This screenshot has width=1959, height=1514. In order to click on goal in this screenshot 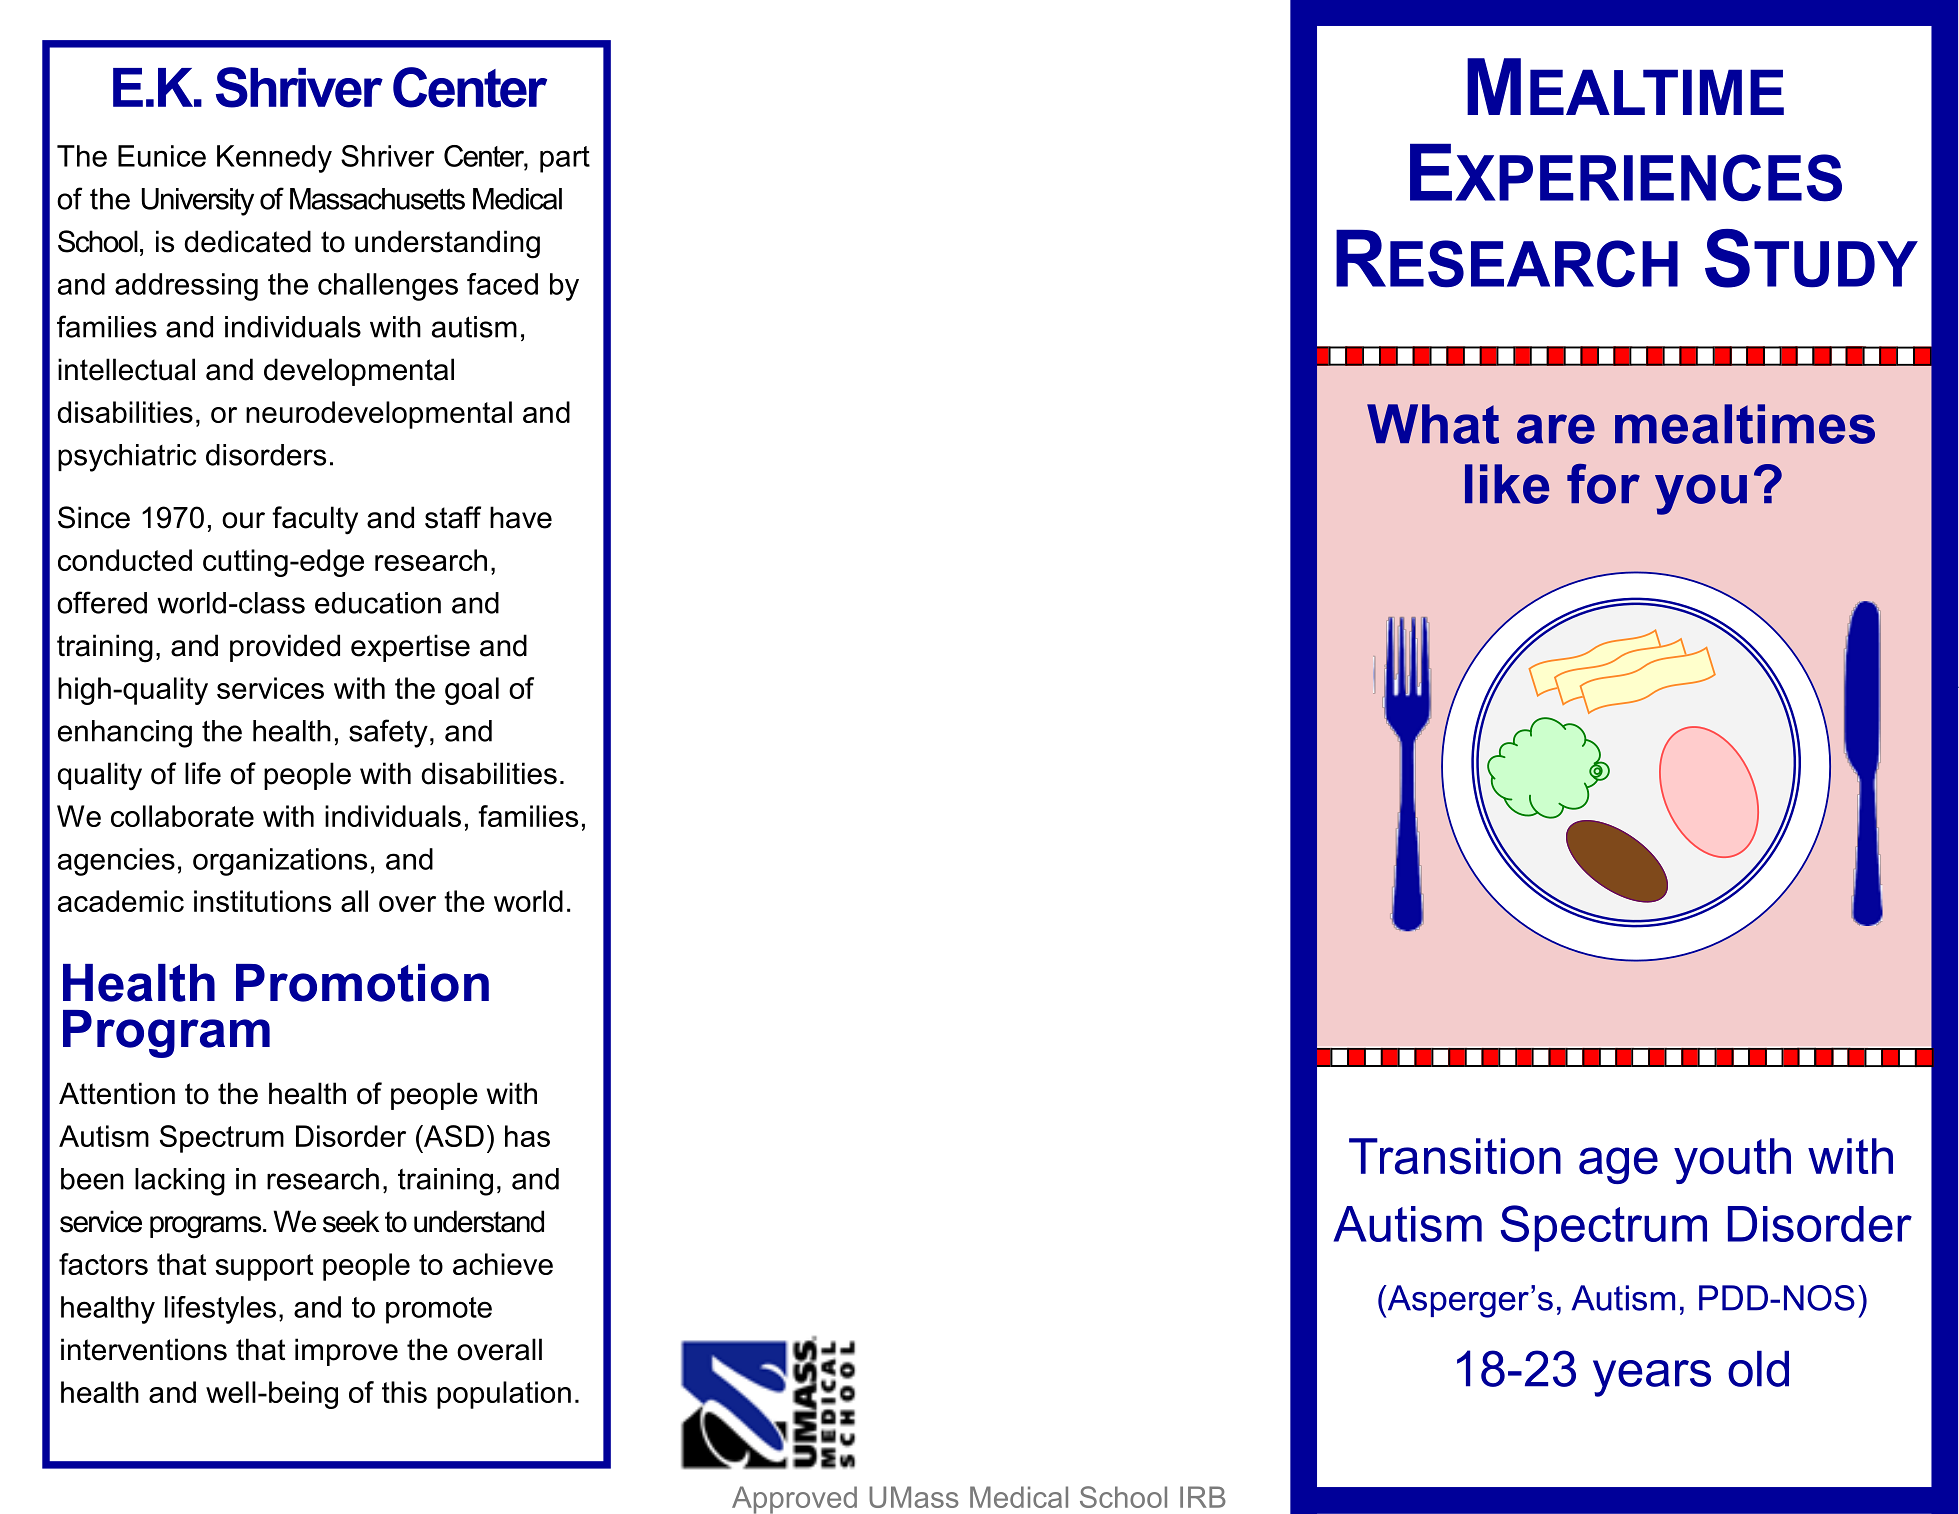, I will do `click(472, 691)`.
